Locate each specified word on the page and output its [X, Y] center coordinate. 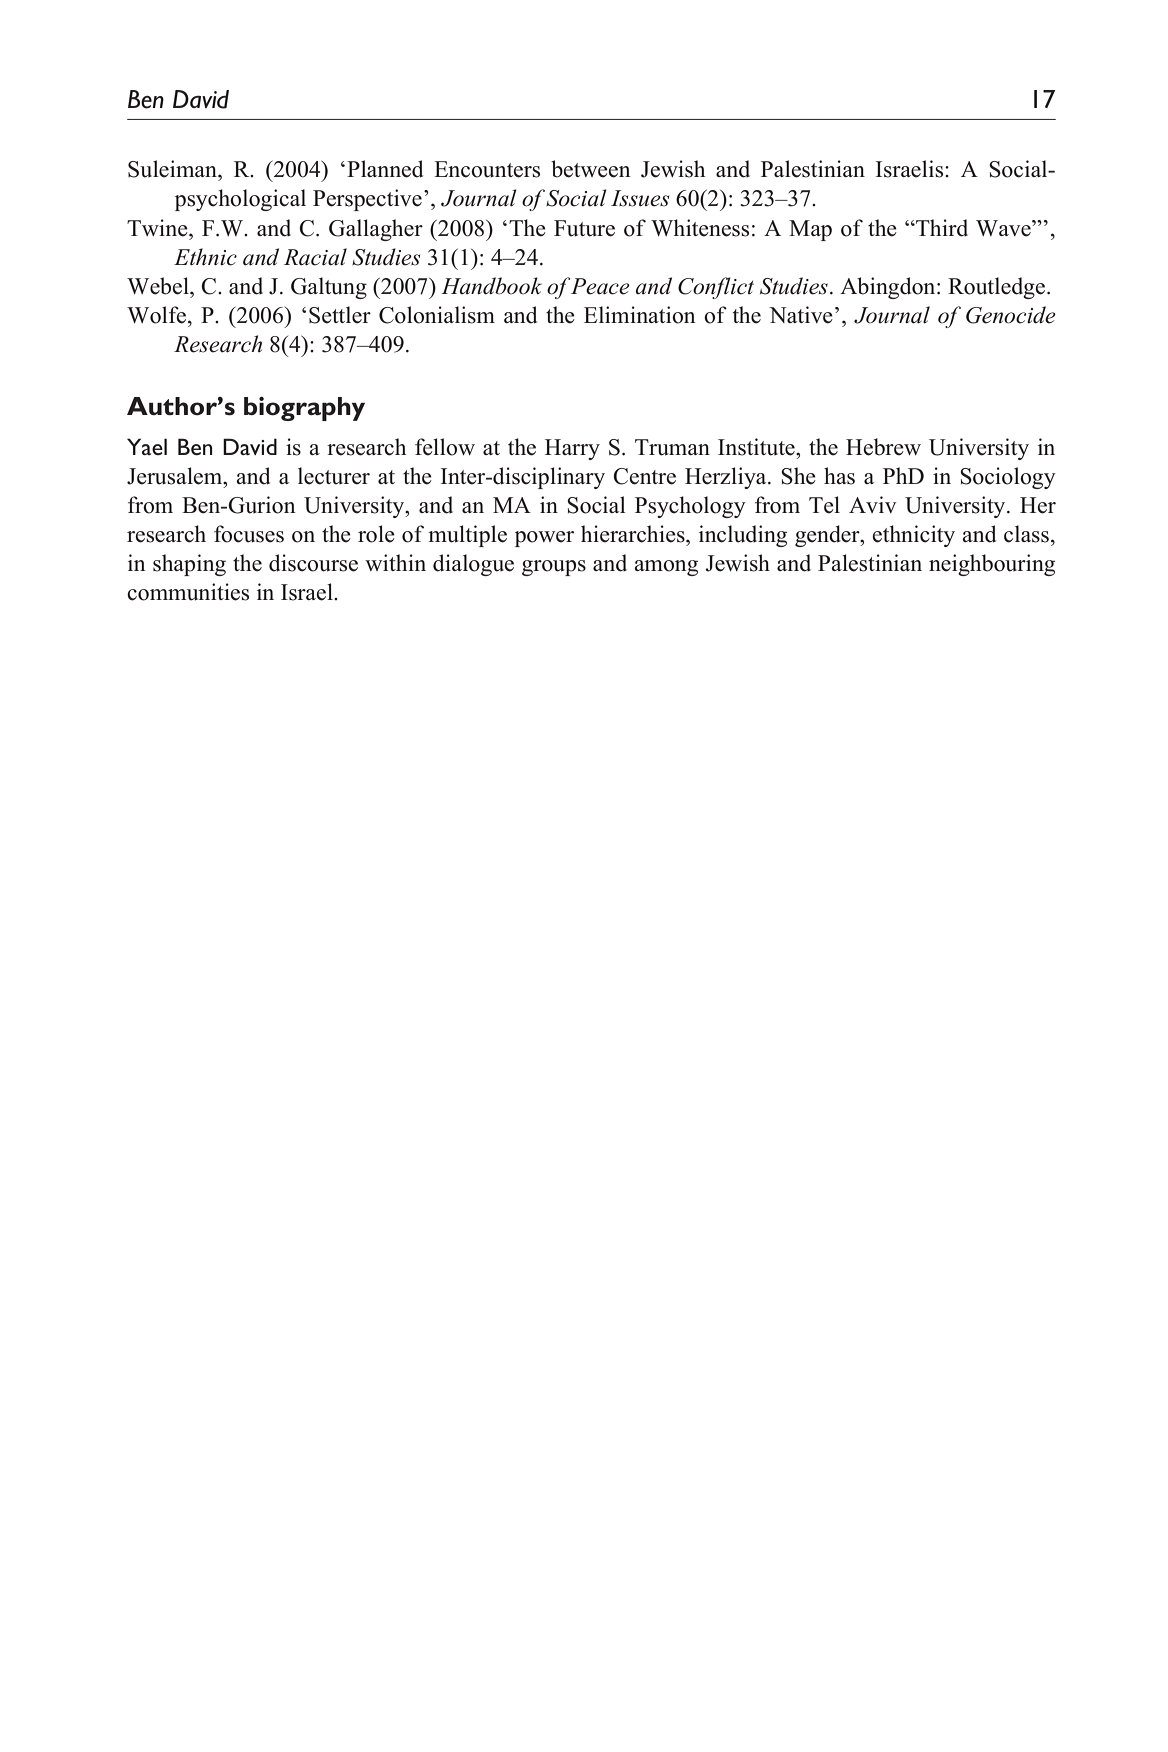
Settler [340, 315]
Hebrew [883, 447]
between [591, 169]
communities [188, 592]
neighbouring [992, 565]
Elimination [640, 315]
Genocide [1011, 315]
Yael [147, 446]
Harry [572, 449]
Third [941, 228]
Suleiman [173, 169]
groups [554, 568]
